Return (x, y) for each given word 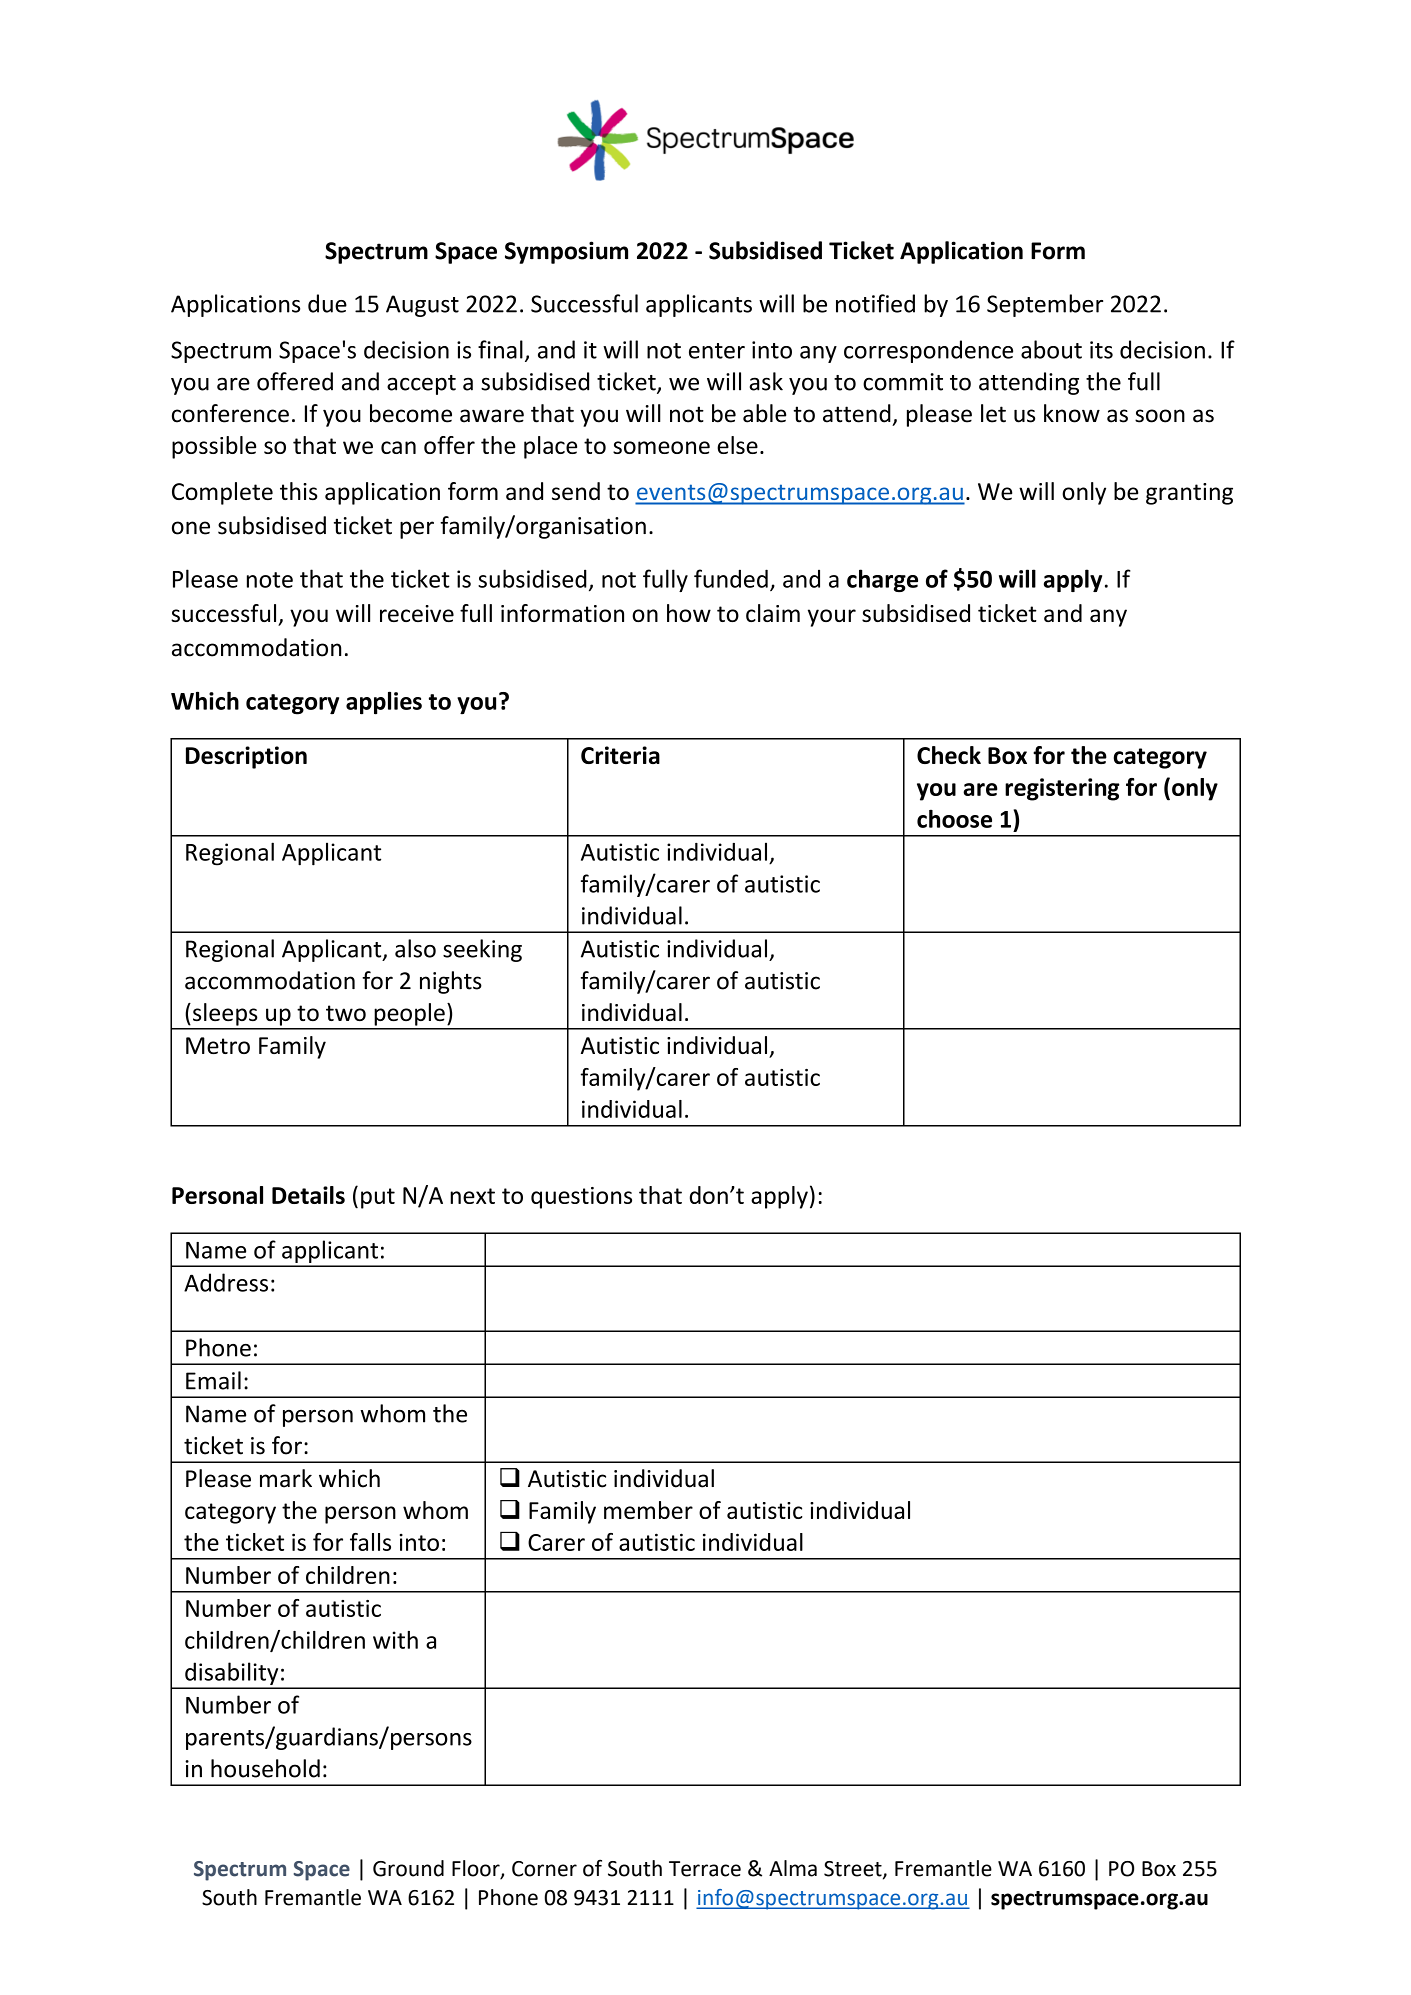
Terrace (705, 1869)
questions (581, 1198)
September (1045, 305)
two (346, 1013)
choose (954, 818)
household (265, 1768)
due (327, 303)
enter (717, 351)
